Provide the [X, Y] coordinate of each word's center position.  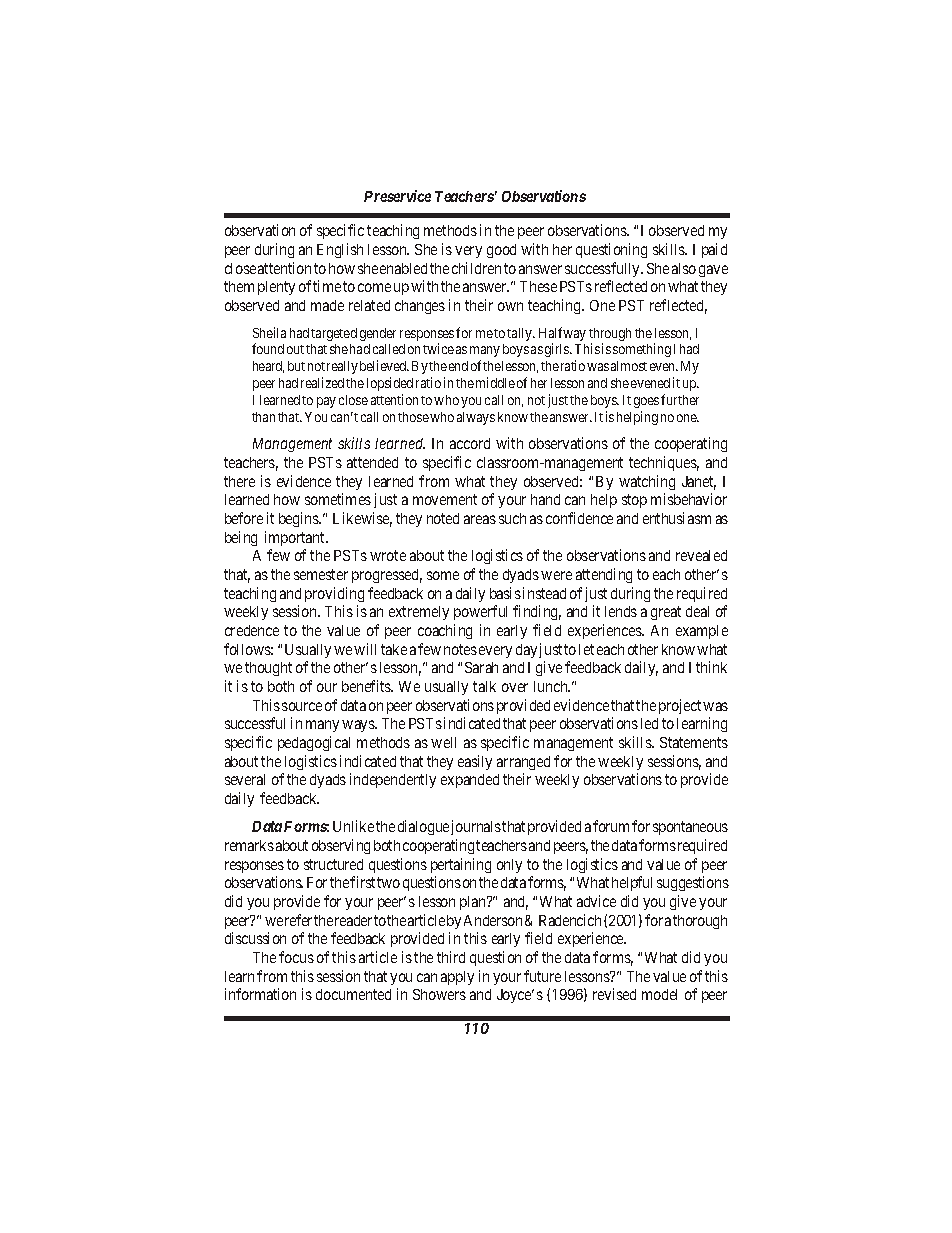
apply [457, 978]
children [476, 268]
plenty [276, 288]
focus [296, 957]
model [659, 994]
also [684, 268]
